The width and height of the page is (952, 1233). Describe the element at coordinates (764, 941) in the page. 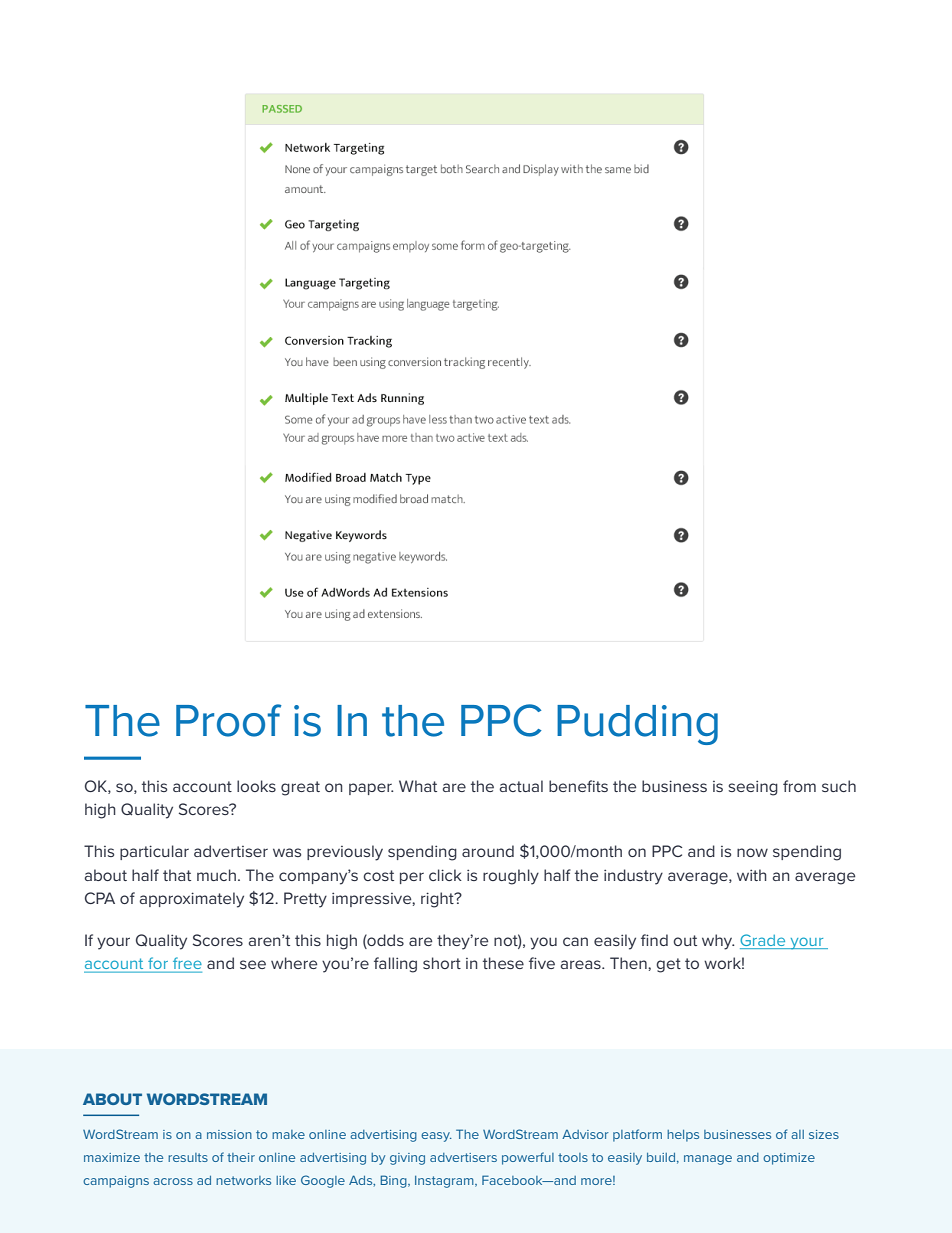

I see `Grade` at that location.
